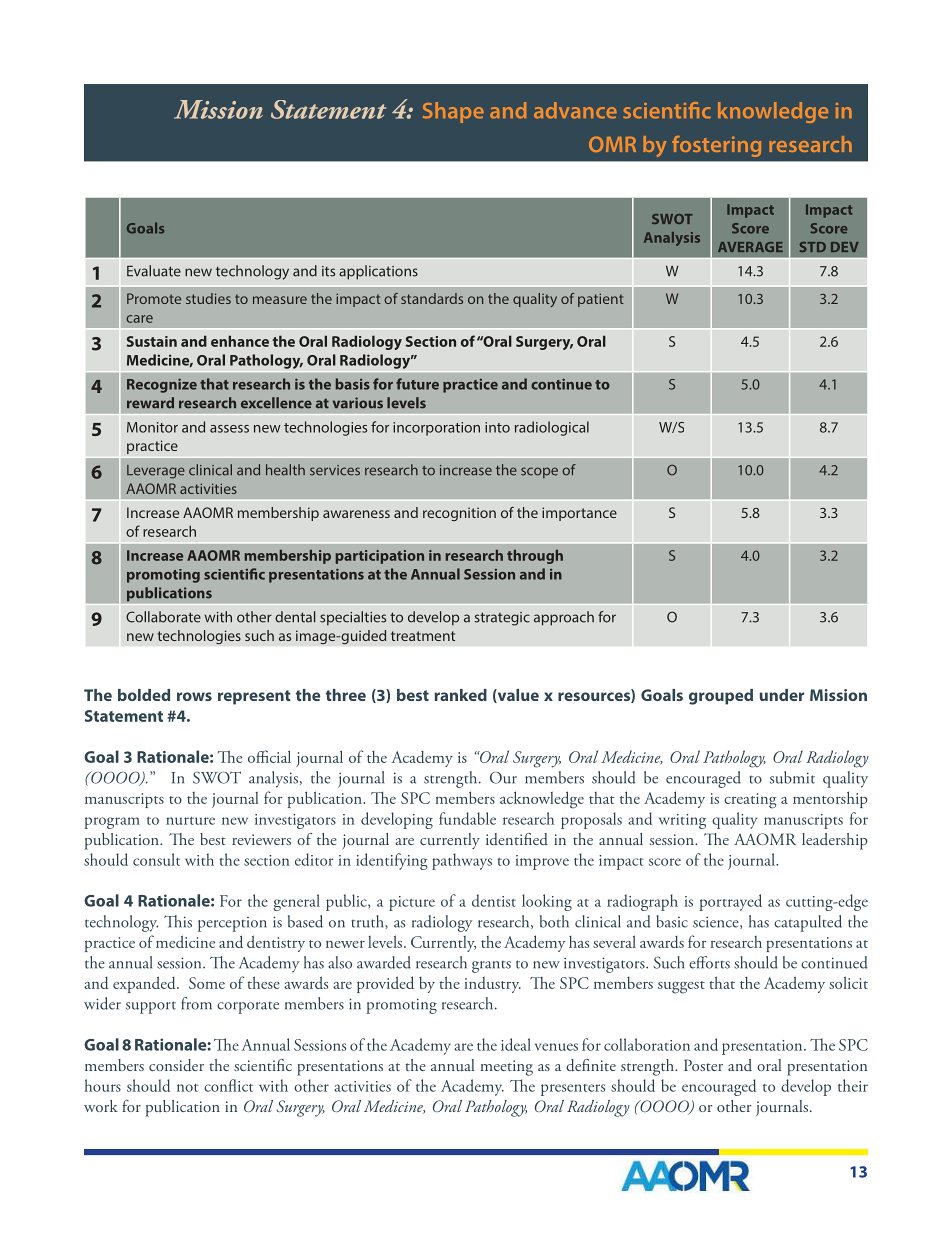 The height and width of the screenshot is (1233, 952). I want to click on Shape, so click(453, 112).
